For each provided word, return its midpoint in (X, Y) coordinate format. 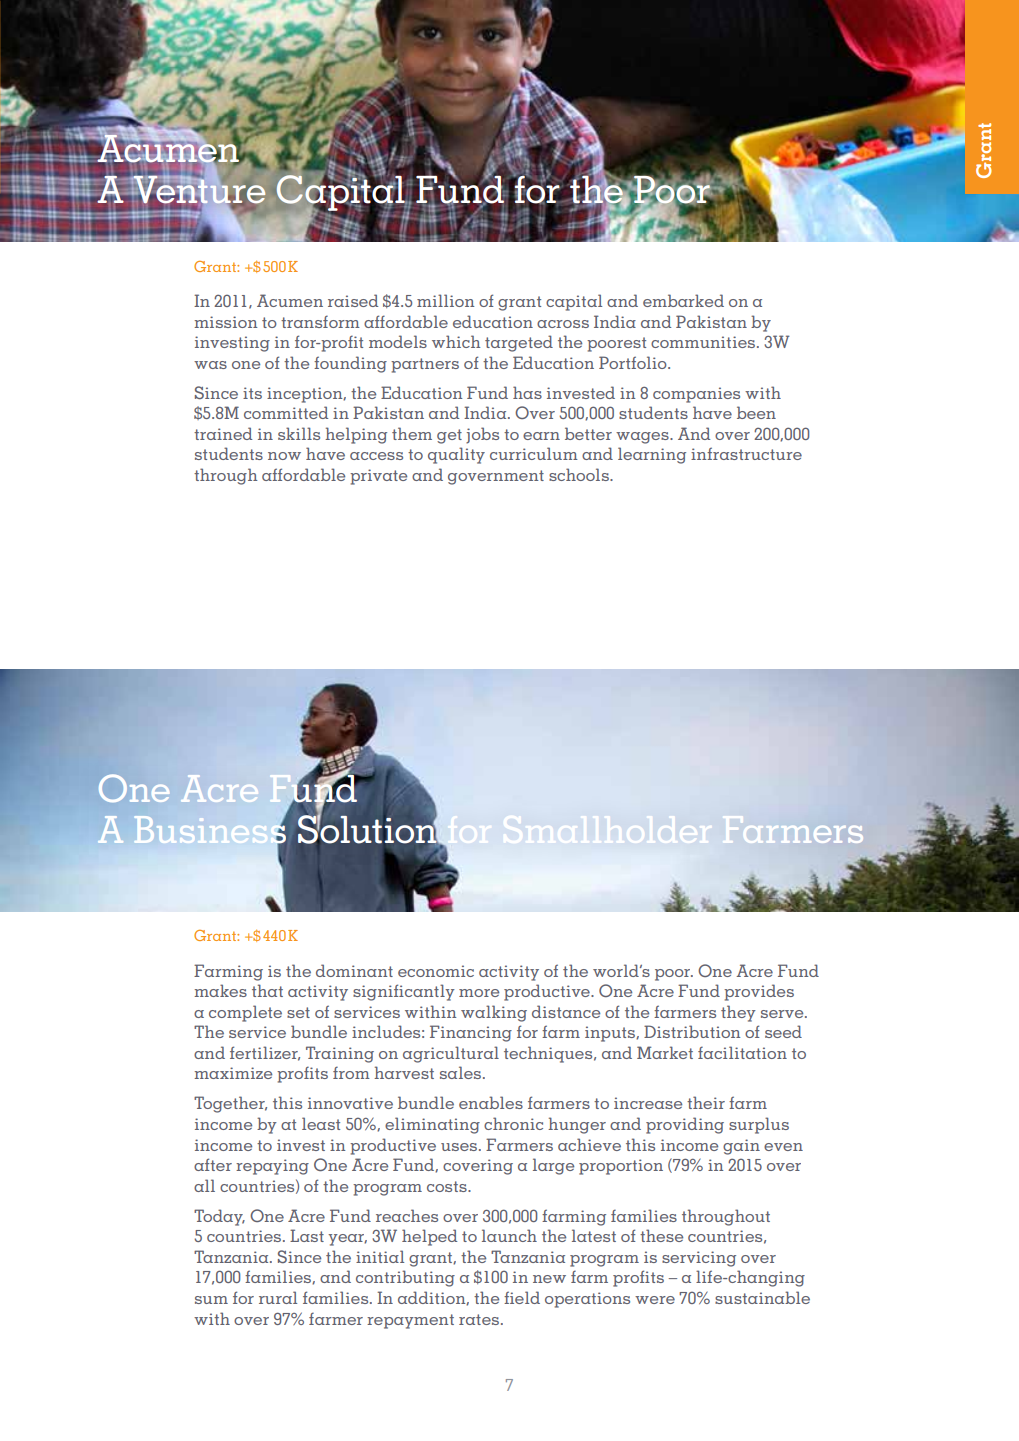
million (445, 300)
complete (245, 1013)
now (284, 456)
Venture (198, 189)
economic (436, 971)
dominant (354, 970)
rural (278, 1297)
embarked (683, 300)
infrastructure (746, 453)
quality (456, 455)
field (522, 1297)
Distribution (692, 1031)
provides (759, 992)
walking (494, 1013)
